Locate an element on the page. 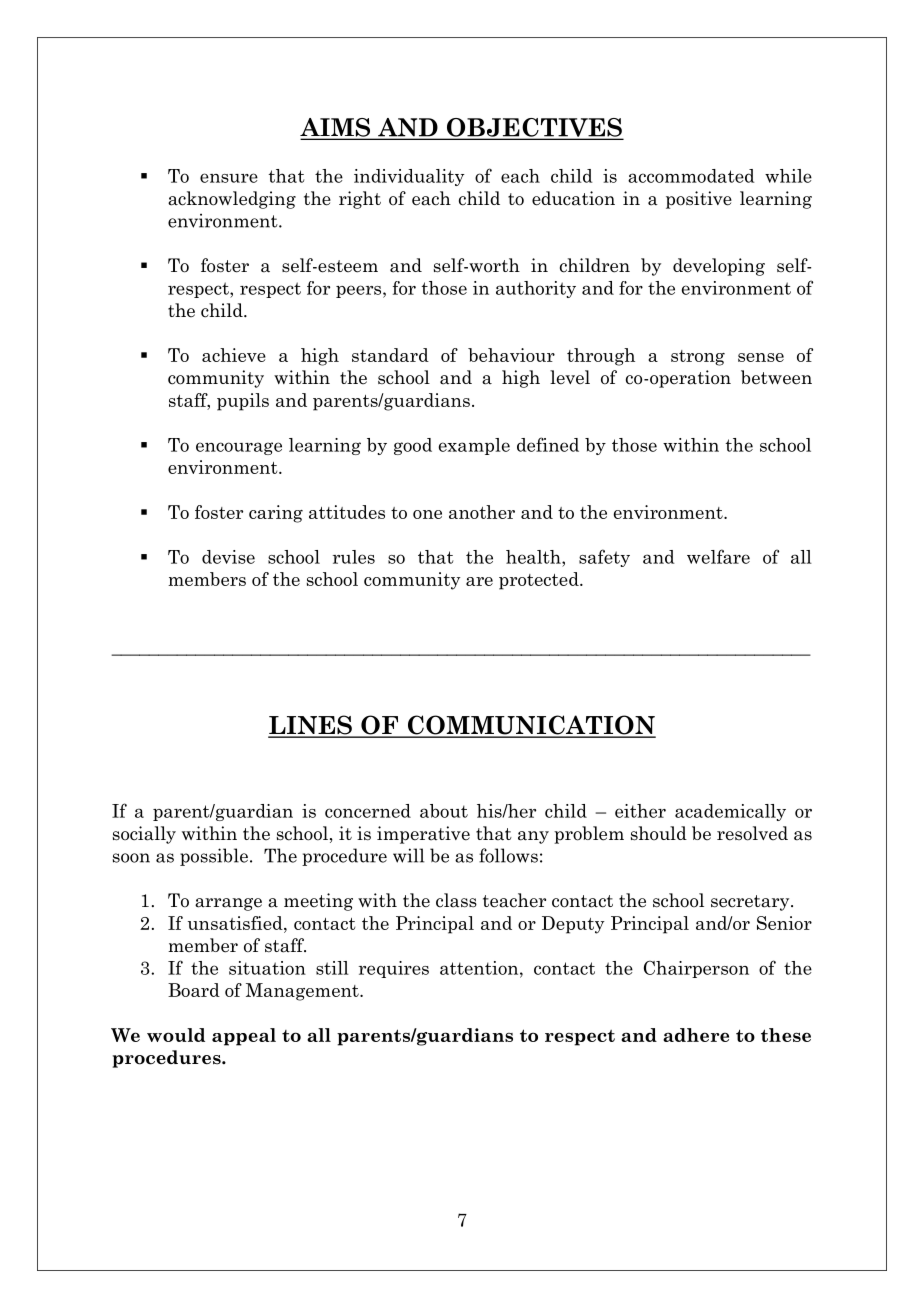 The image size is (924, 1308). accommodated is located at coordinates (691, 176).
